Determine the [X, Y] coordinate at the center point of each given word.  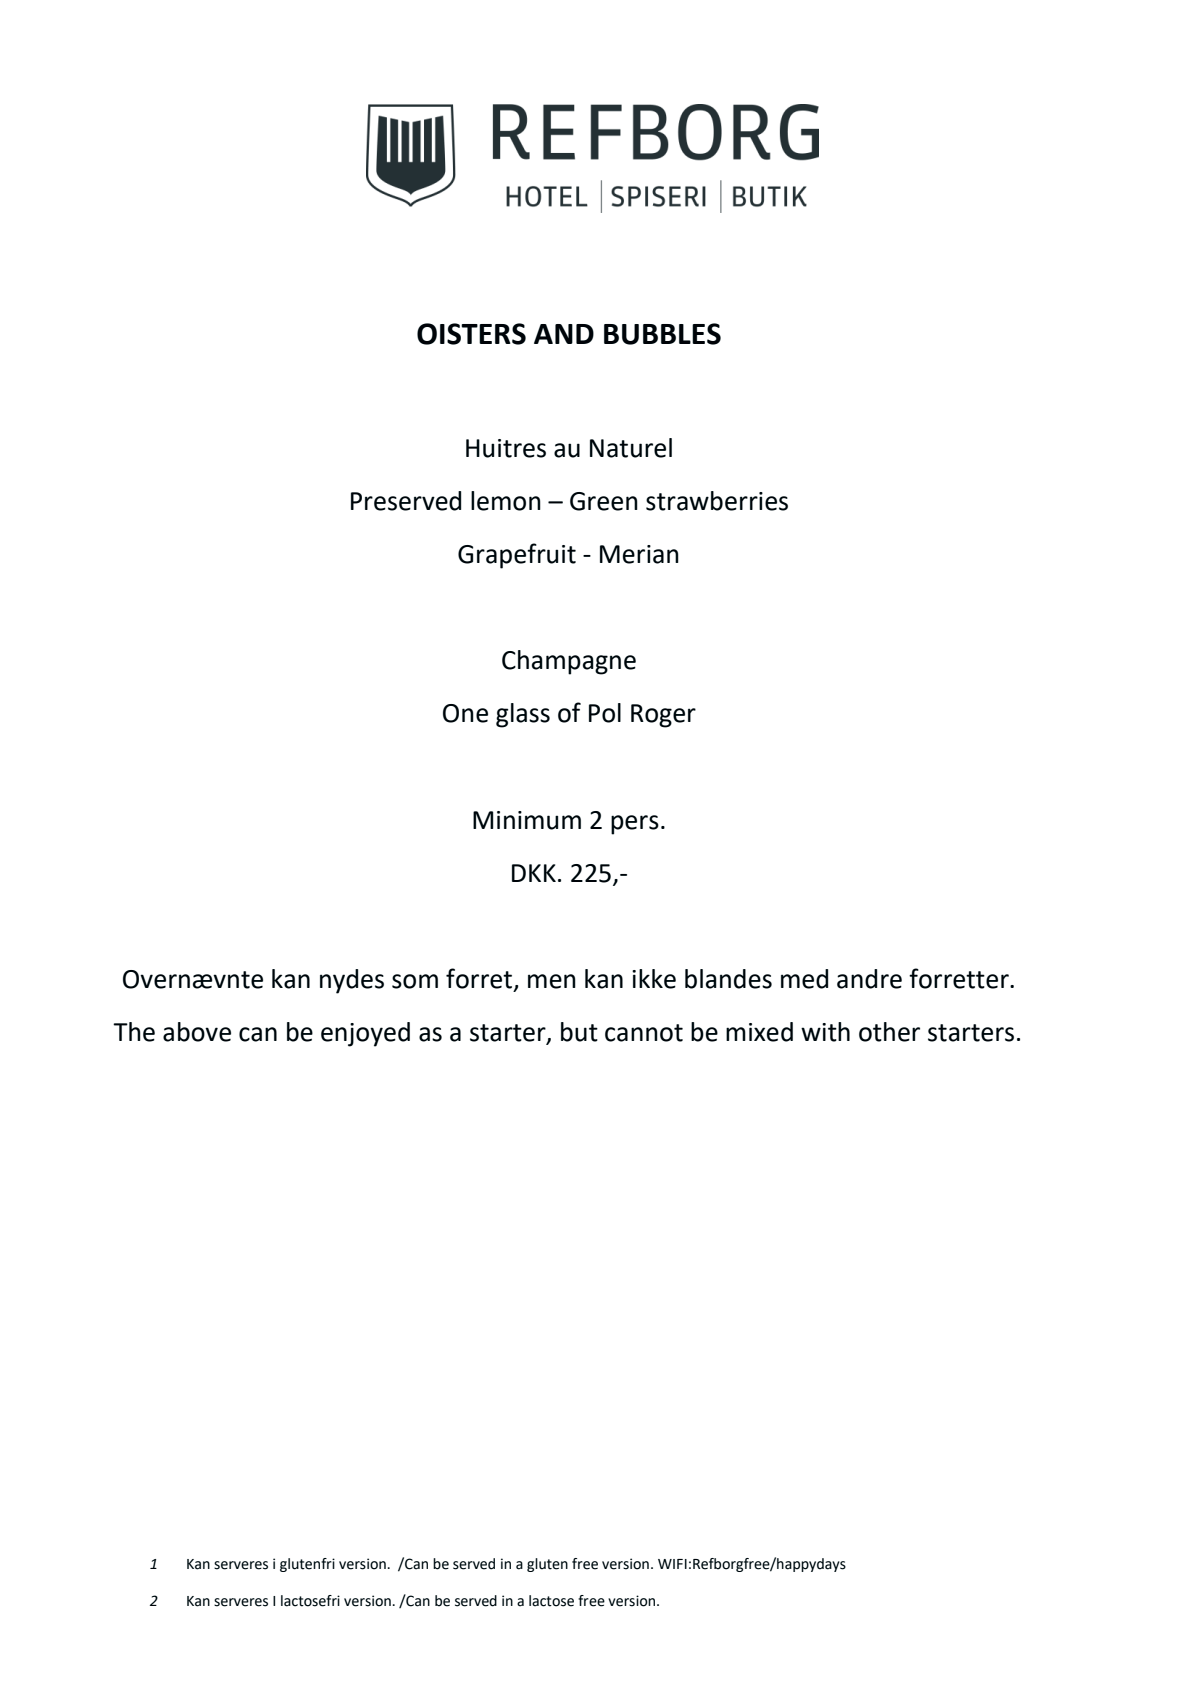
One [465, 713]
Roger [663, 716]
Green [604, 501]
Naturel [631, 448]
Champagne [569, 662]
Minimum [527, 820]
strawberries [717, 501]
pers [635, 825]
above [197, 1032]
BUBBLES [662, 334]
